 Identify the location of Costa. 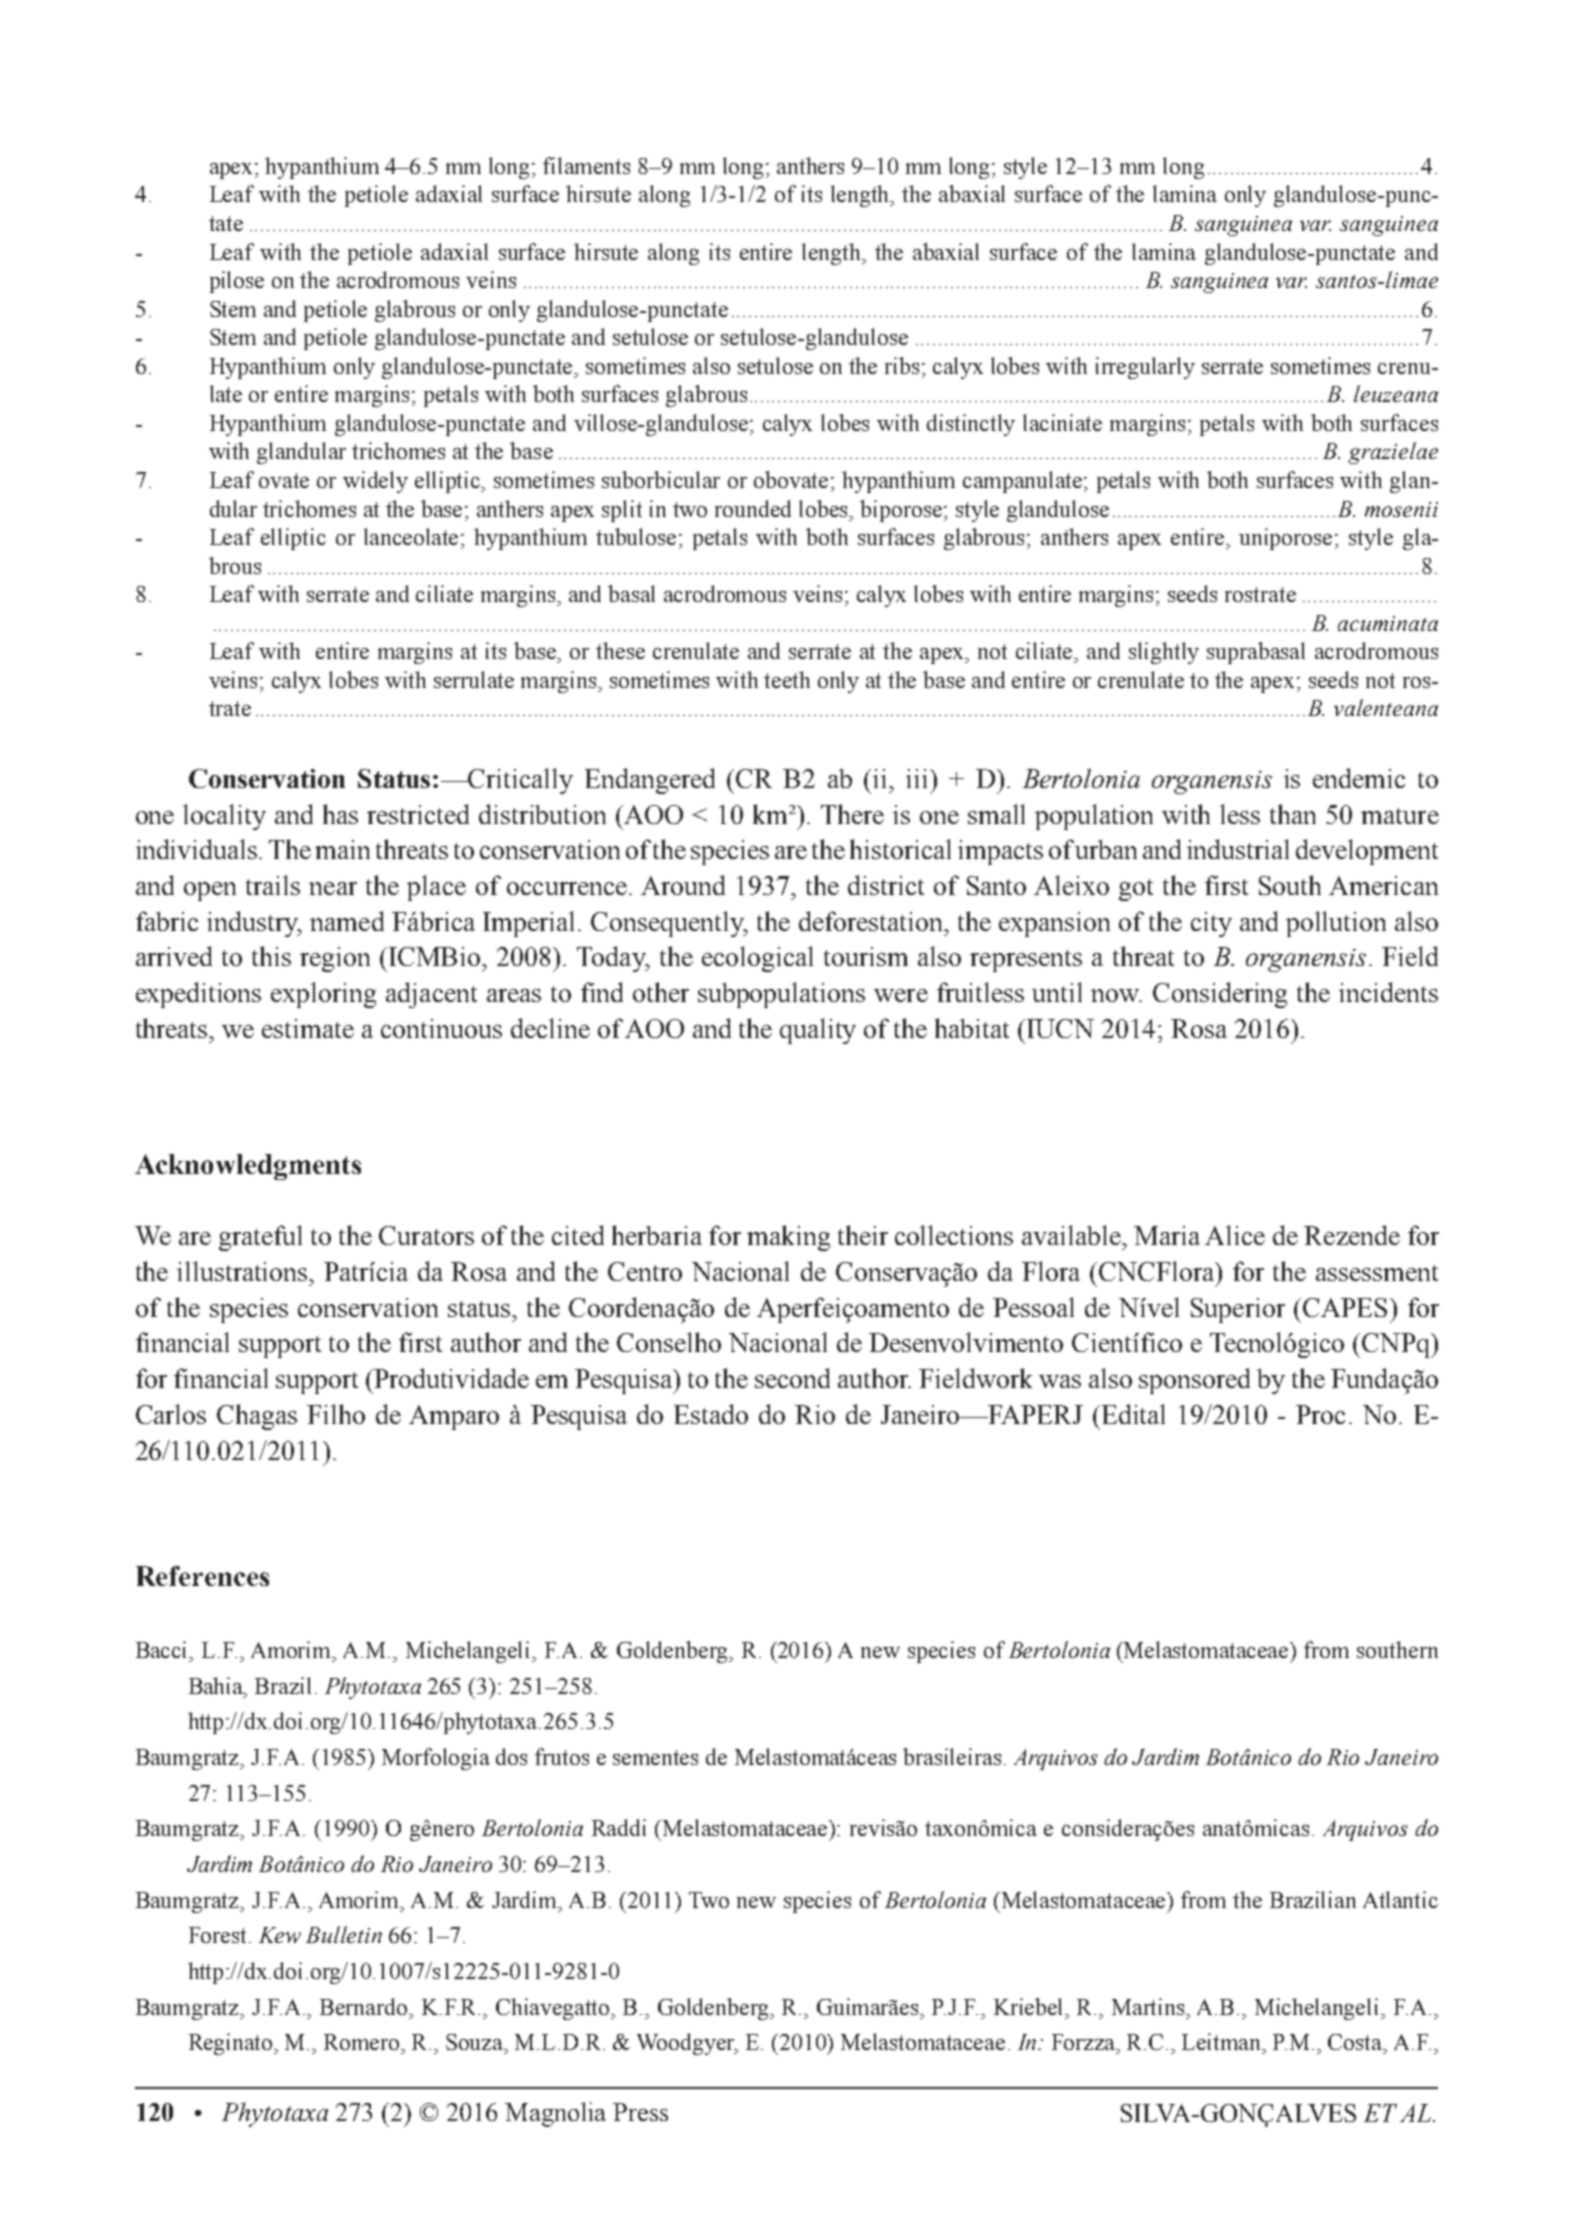
(1356, 2042).
